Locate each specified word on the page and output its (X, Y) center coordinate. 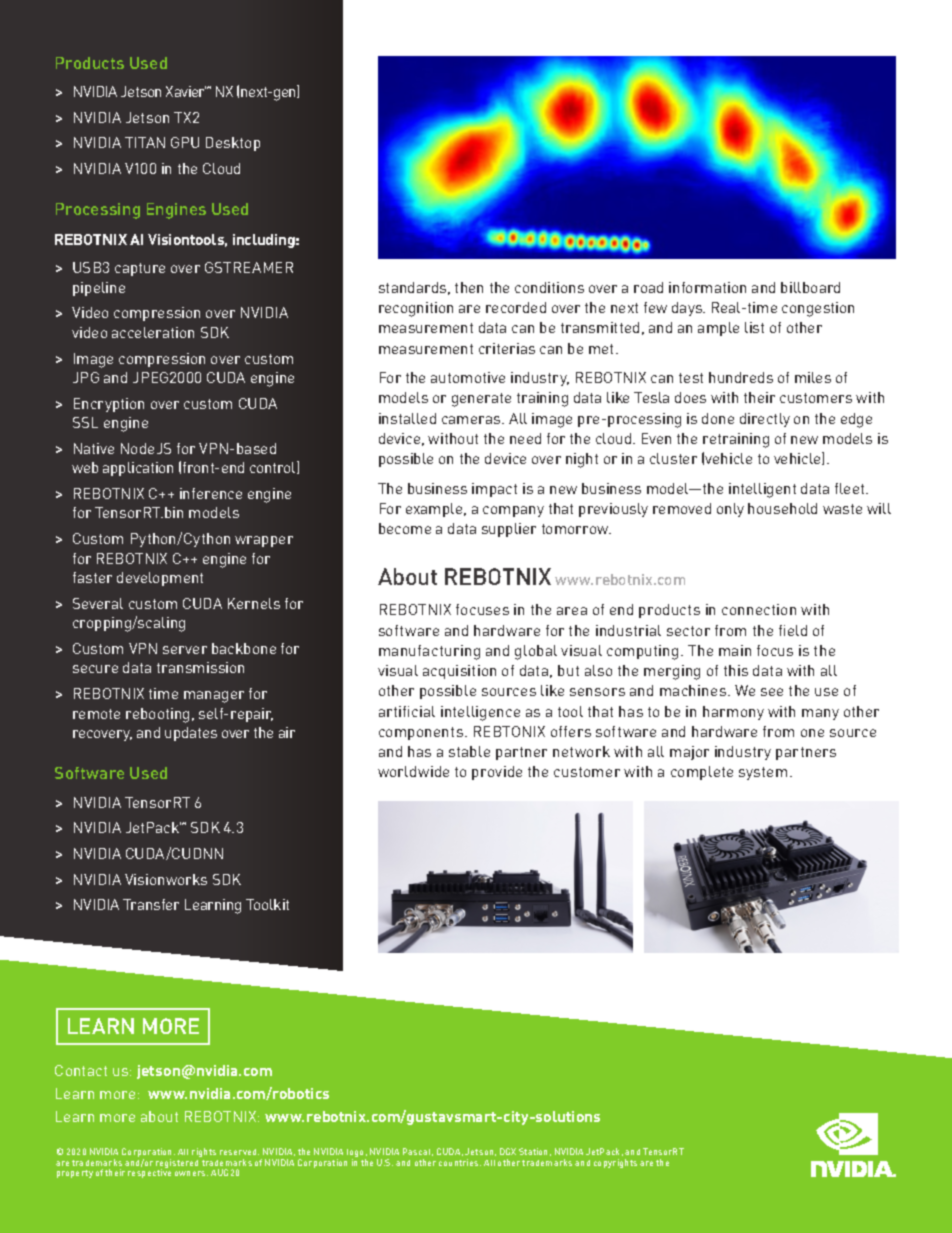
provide (497, 773)
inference (211, 493)
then (469, 287)
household (782, 508)
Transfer (151, 904)
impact (494, 490)
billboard (810, 287)
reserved (239, 1152)
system (763, 773)
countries (460, 1162)
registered (177, 1165)
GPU (185, 142)
